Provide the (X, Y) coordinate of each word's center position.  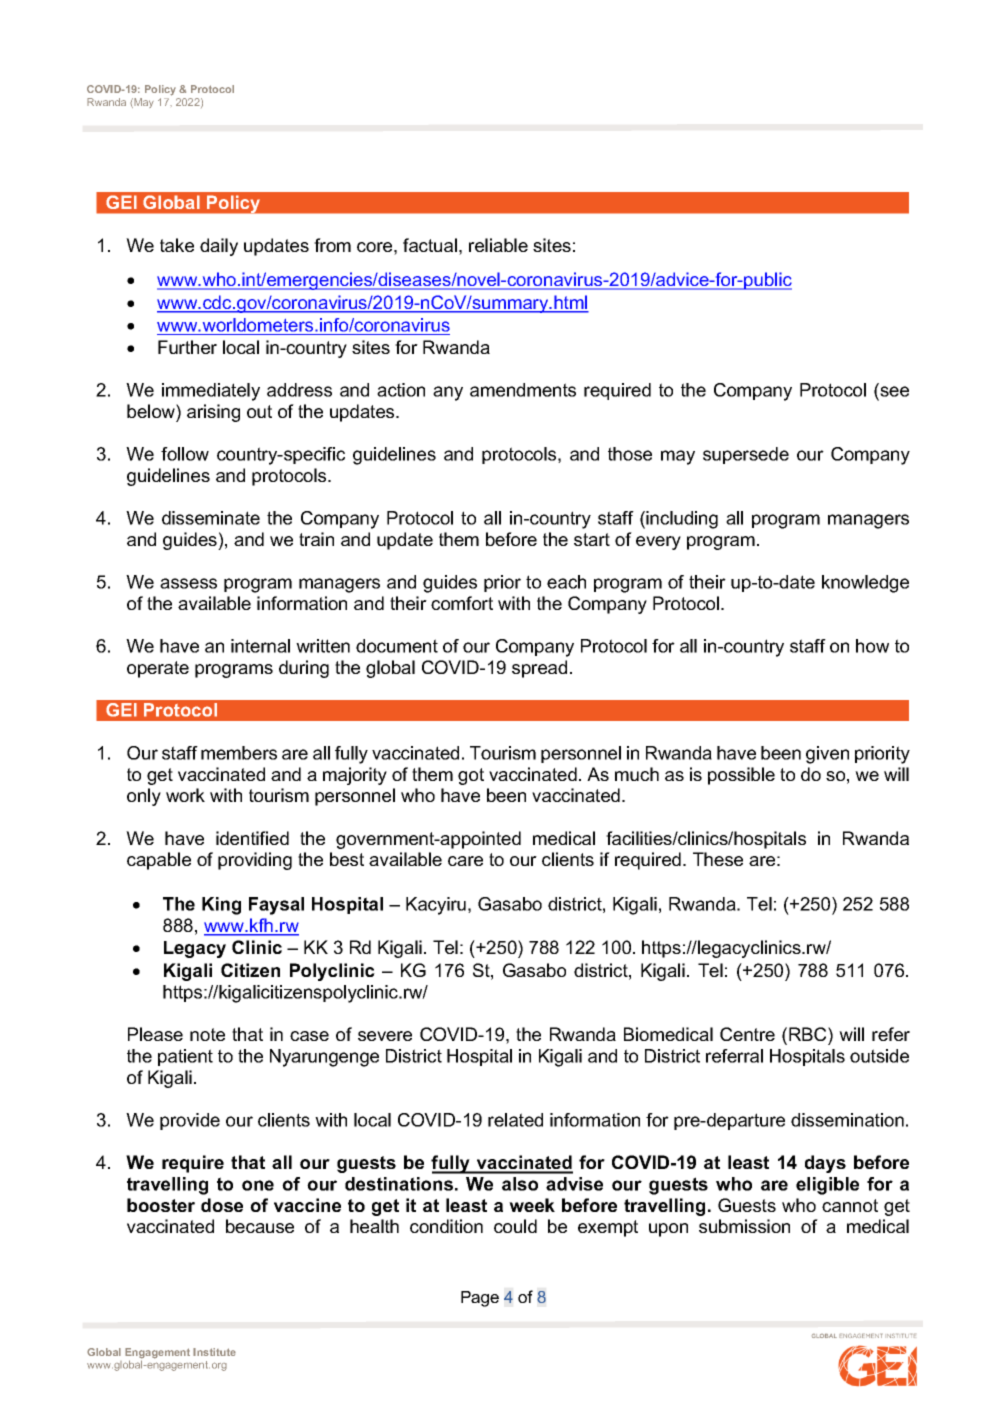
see (893, 393)
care (465, 861)
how (872, 646)
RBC (809, 1034)
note (207, 1034)
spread (539, 669)
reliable (498, 245)
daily (219, 247)
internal (260, 646)
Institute (214, 1352)
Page (480, 1299)
